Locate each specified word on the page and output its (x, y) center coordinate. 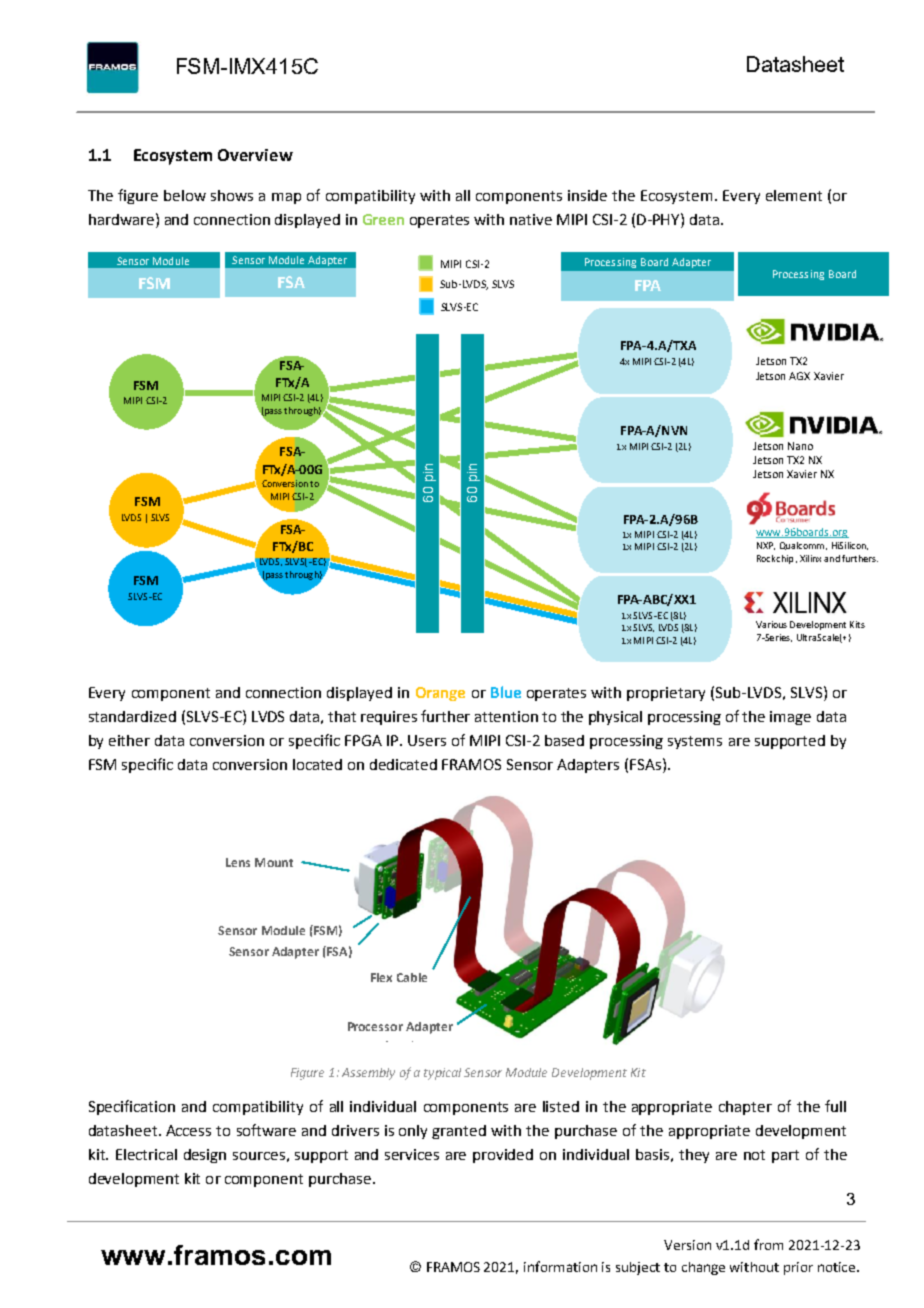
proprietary (666, 694)
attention (506, 716)
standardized (132, 716)
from (768, 1244)
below (185, 195)
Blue (506, 692)
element (794, 195)
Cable (412, 977)
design (205, 1156)
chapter (745, 1108)
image (790, 718)
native (531, 219)
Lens (238, 862)
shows (232, 195)
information (560, 1266)
